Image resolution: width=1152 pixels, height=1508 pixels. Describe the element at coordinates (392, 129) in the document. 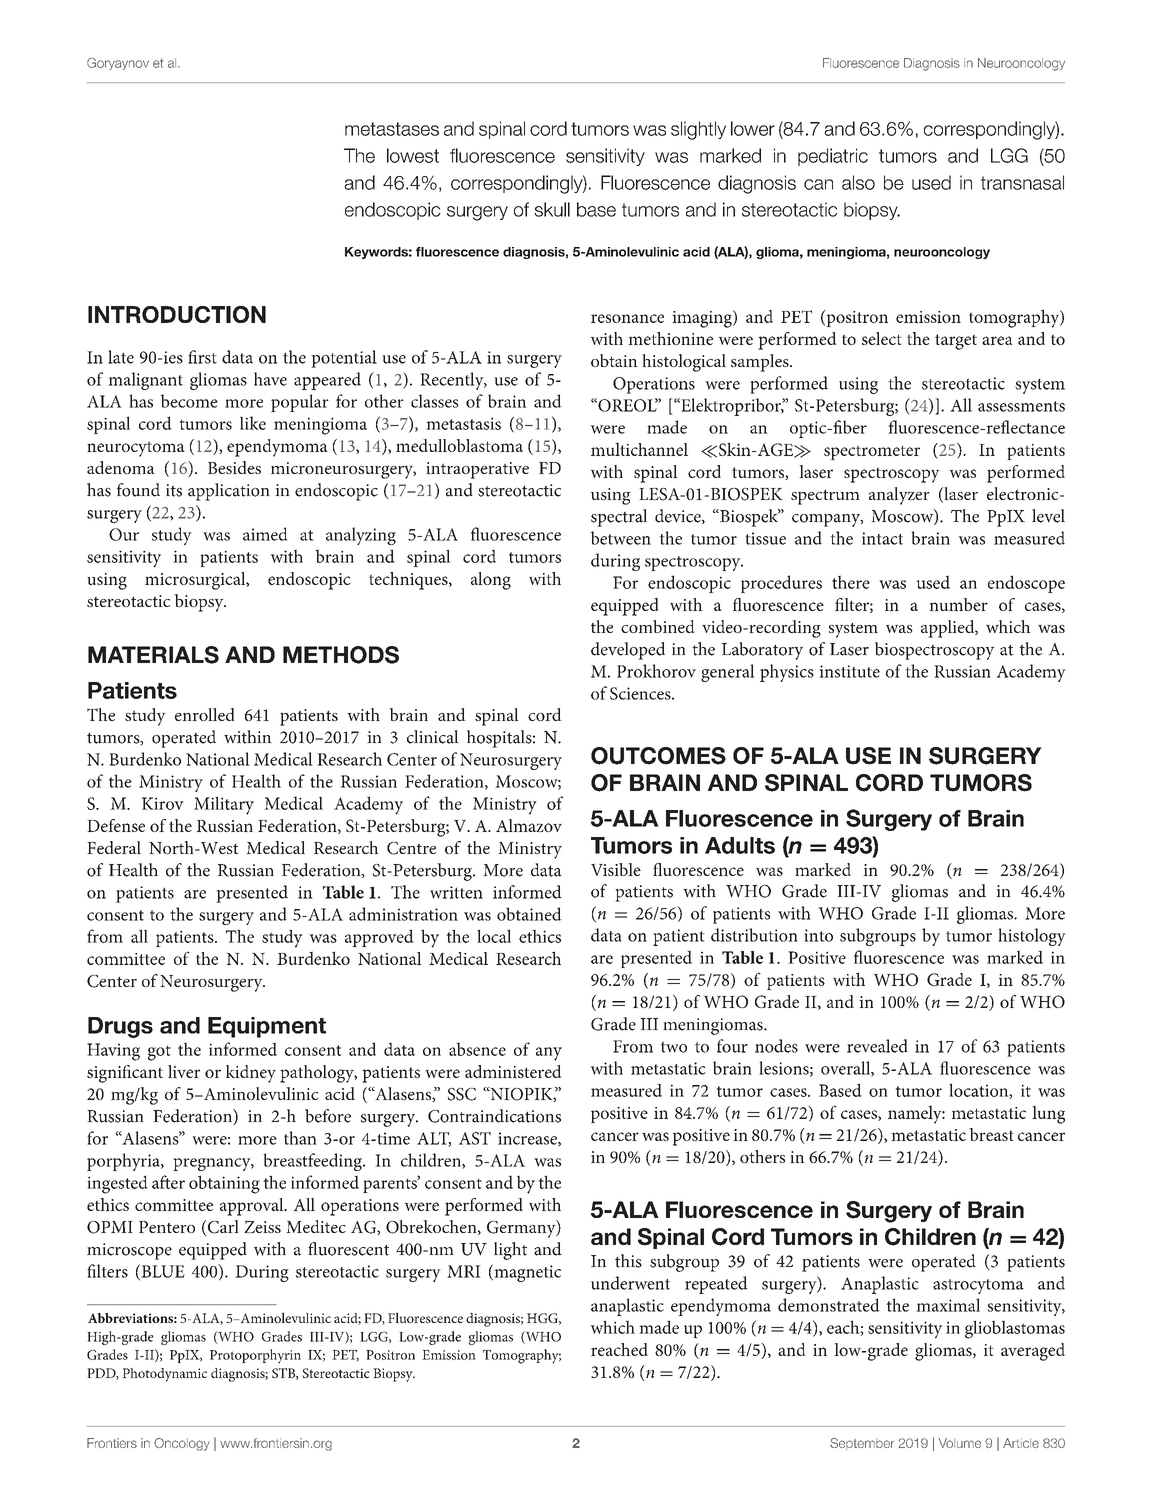

I see `metastases` at that location.
